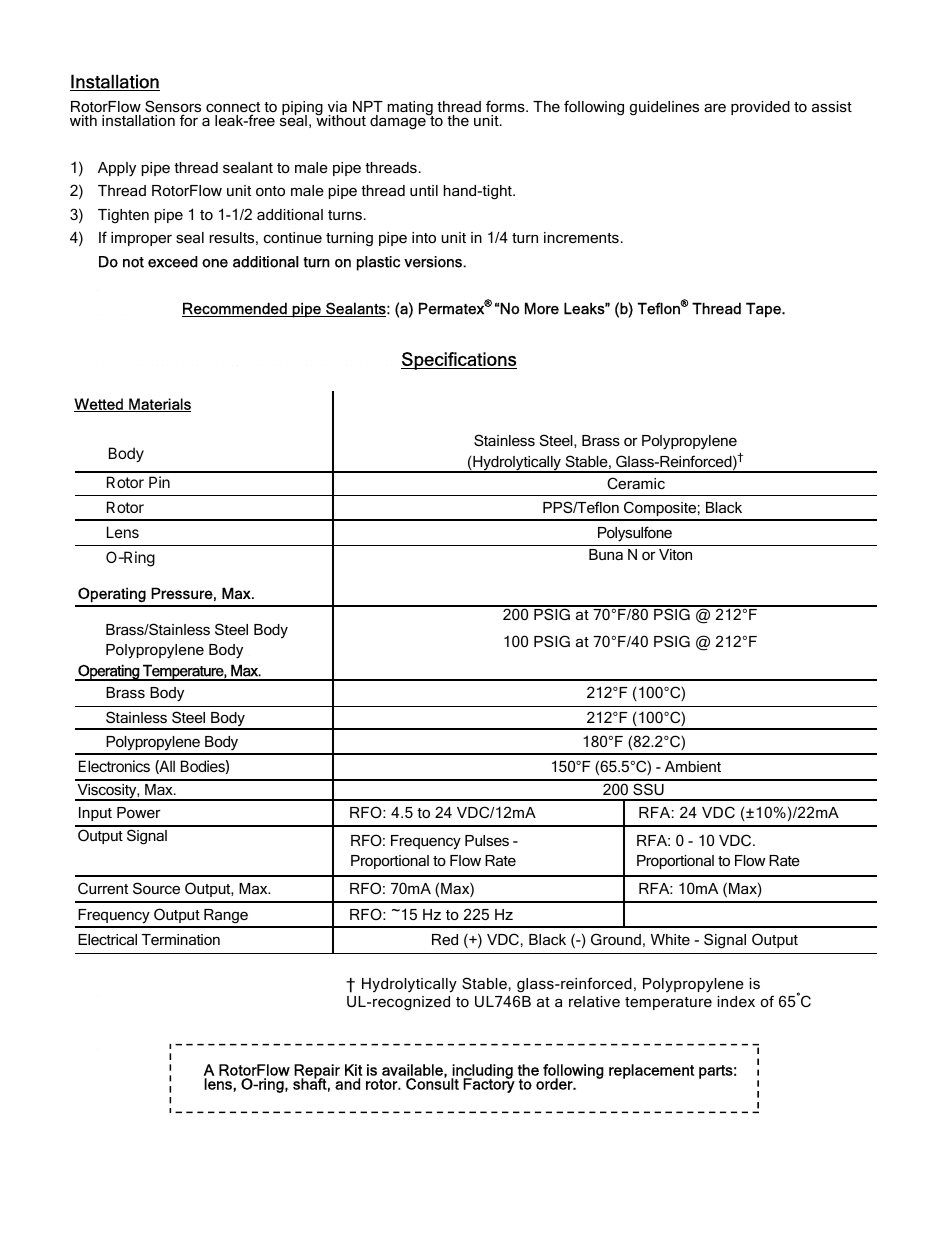 The image size is (952, 1233). Describe the element at coordinates (487, 840) in the page. I see `Pulses` at that location.
